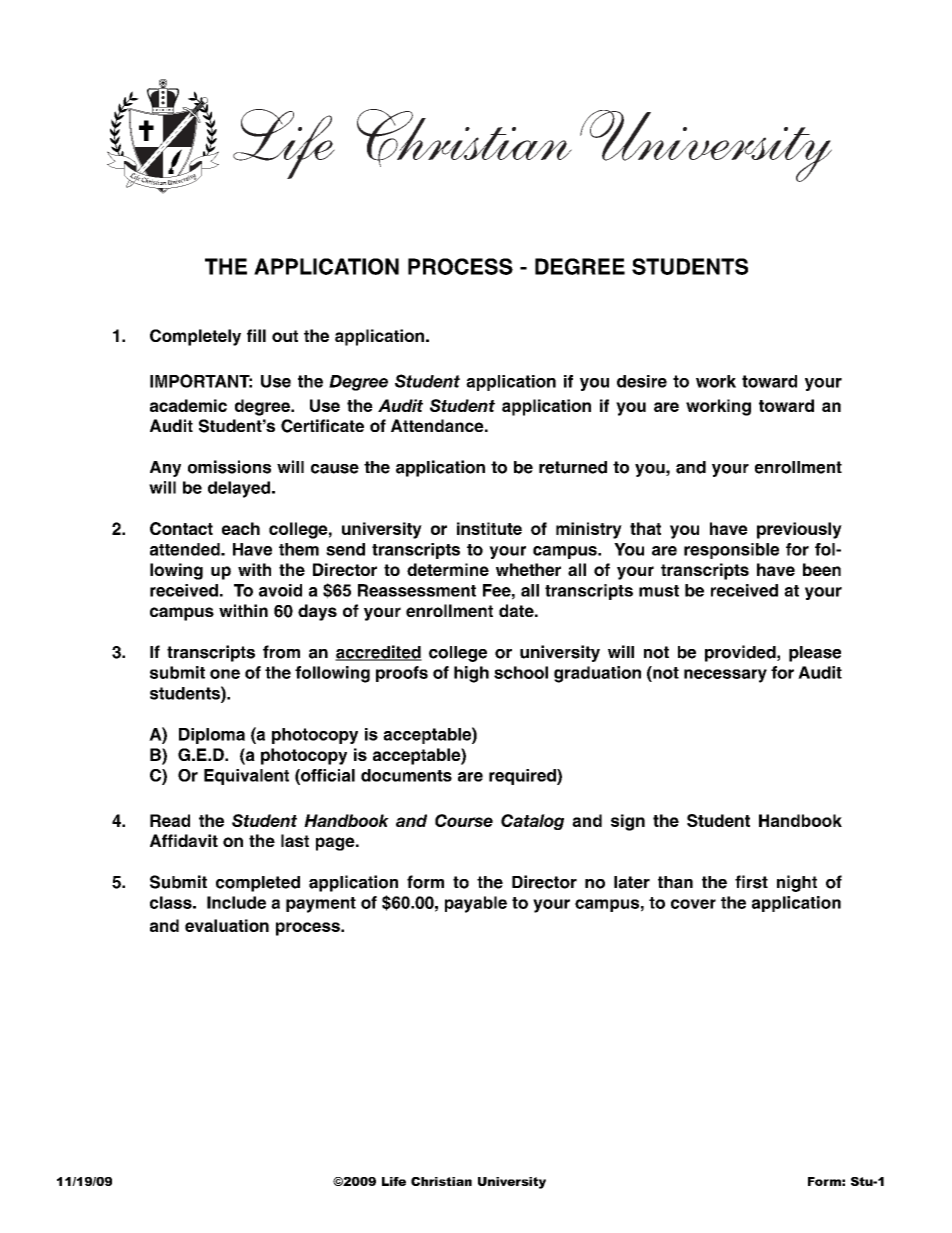 The height and width of the screenshot is (1233, 952). What do you see at coordinates (642, 381) in the screenshot?
I see `desire` at bounding box center [642, 381].
